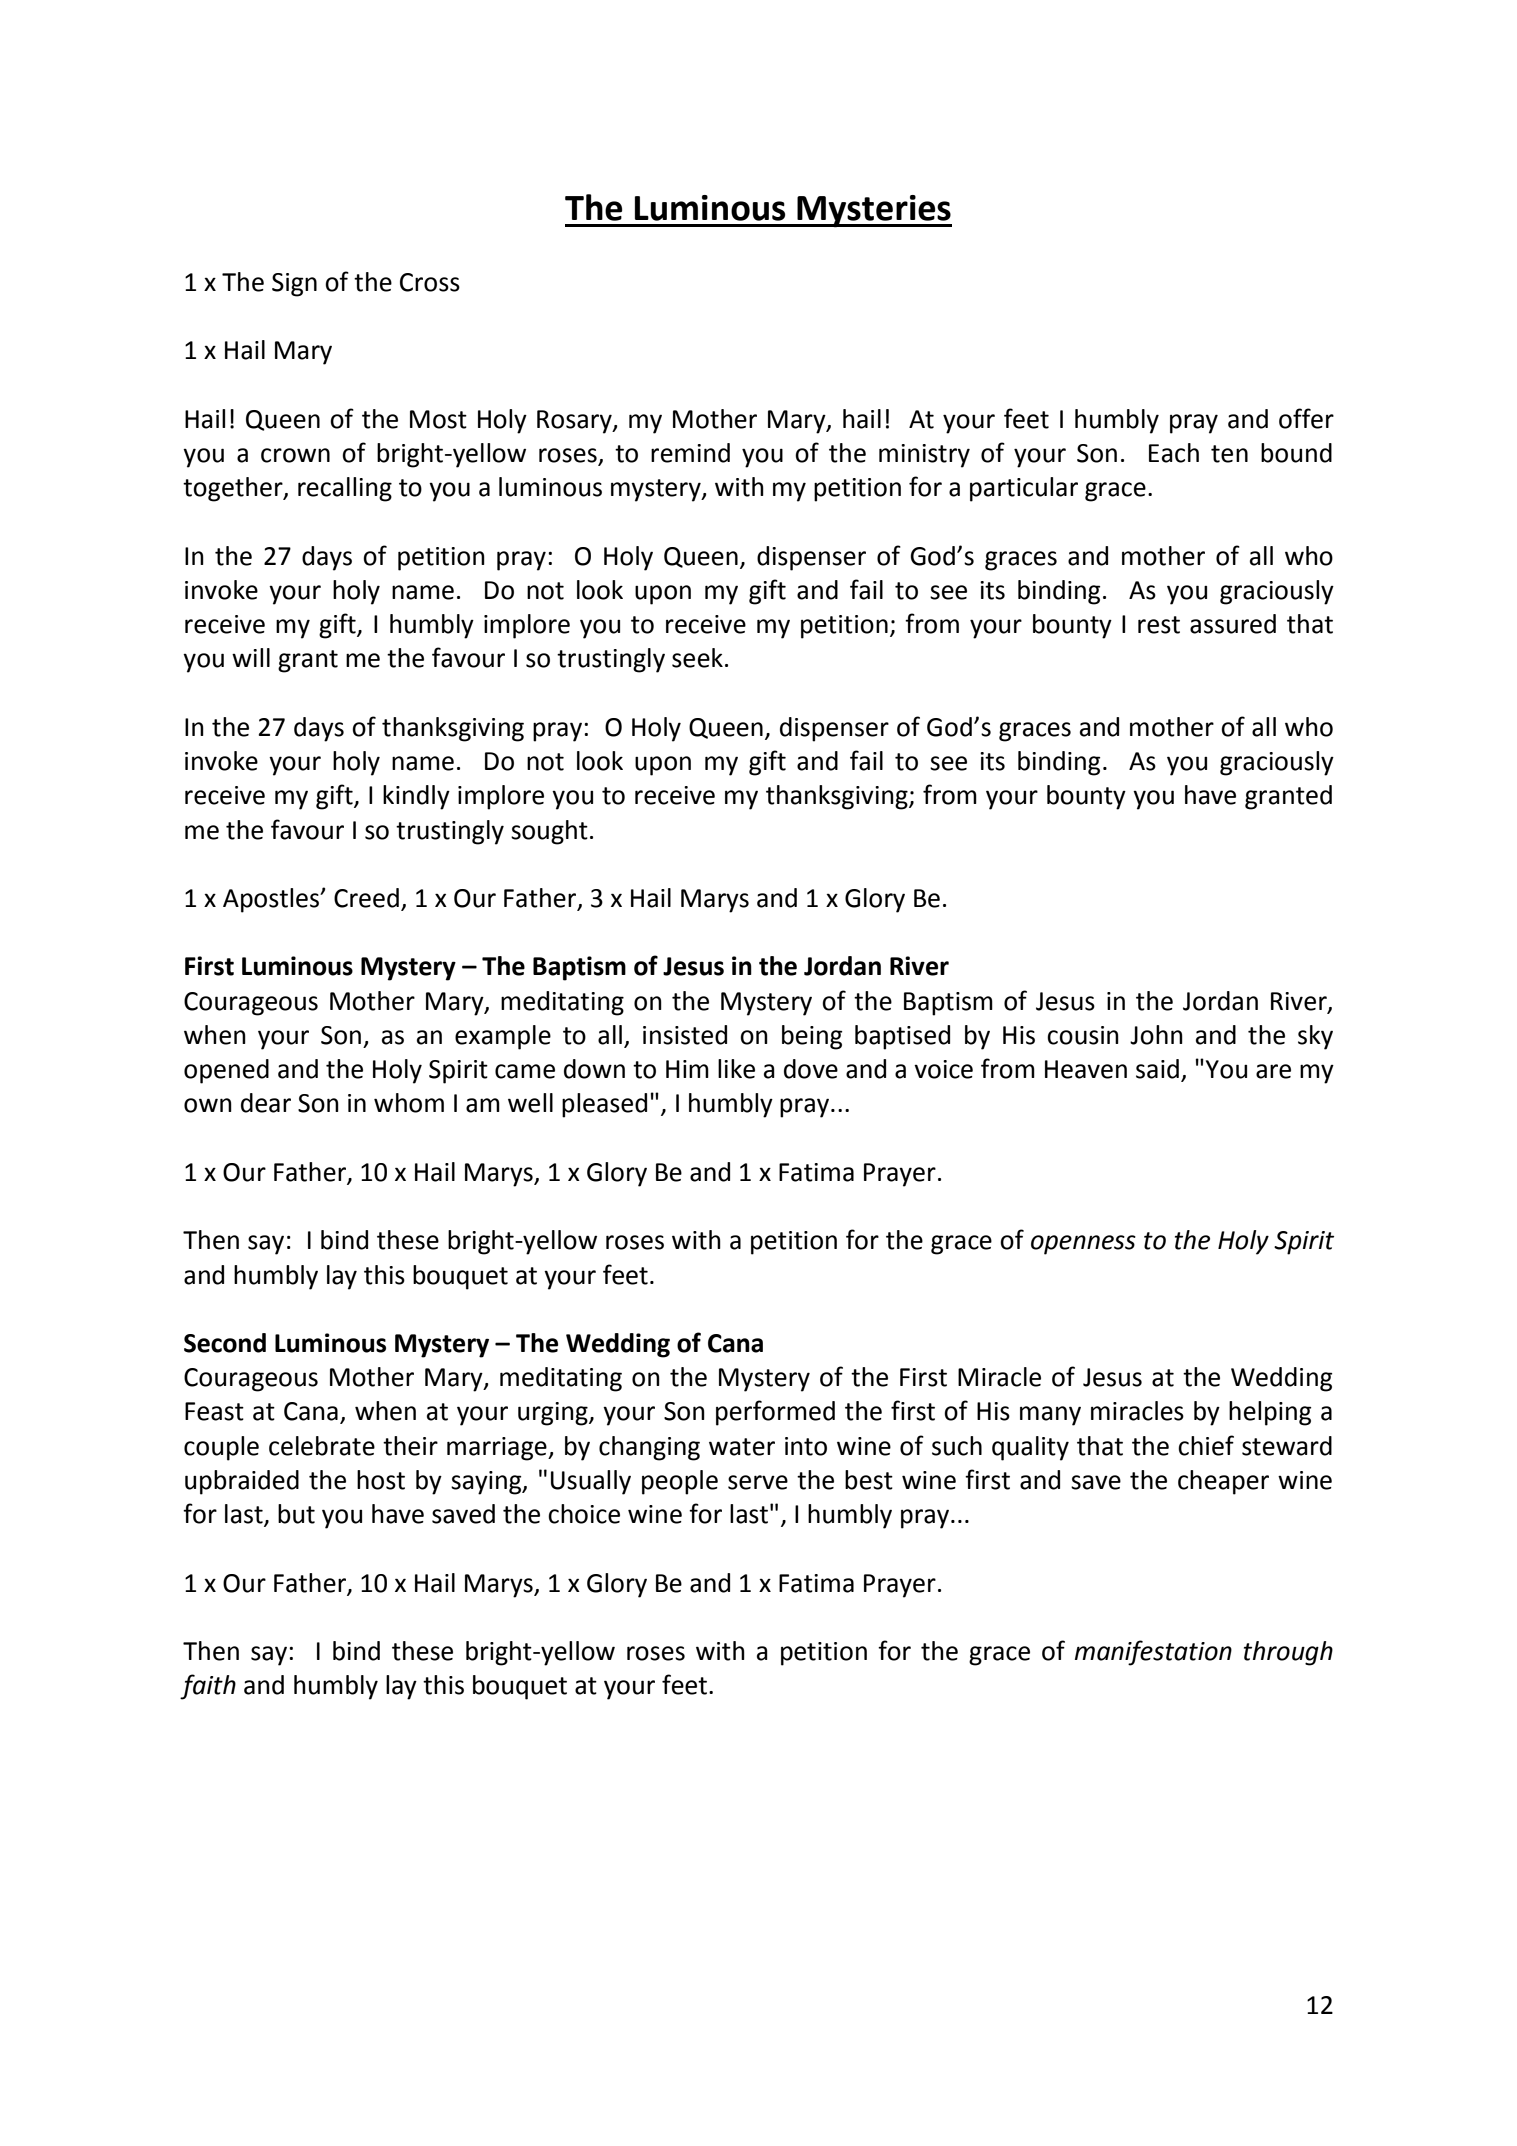 This screenshot has height=2146, width=1517. Describe the element at coordinates (736, 1069) in the screenshot. I see `like` at that location.
